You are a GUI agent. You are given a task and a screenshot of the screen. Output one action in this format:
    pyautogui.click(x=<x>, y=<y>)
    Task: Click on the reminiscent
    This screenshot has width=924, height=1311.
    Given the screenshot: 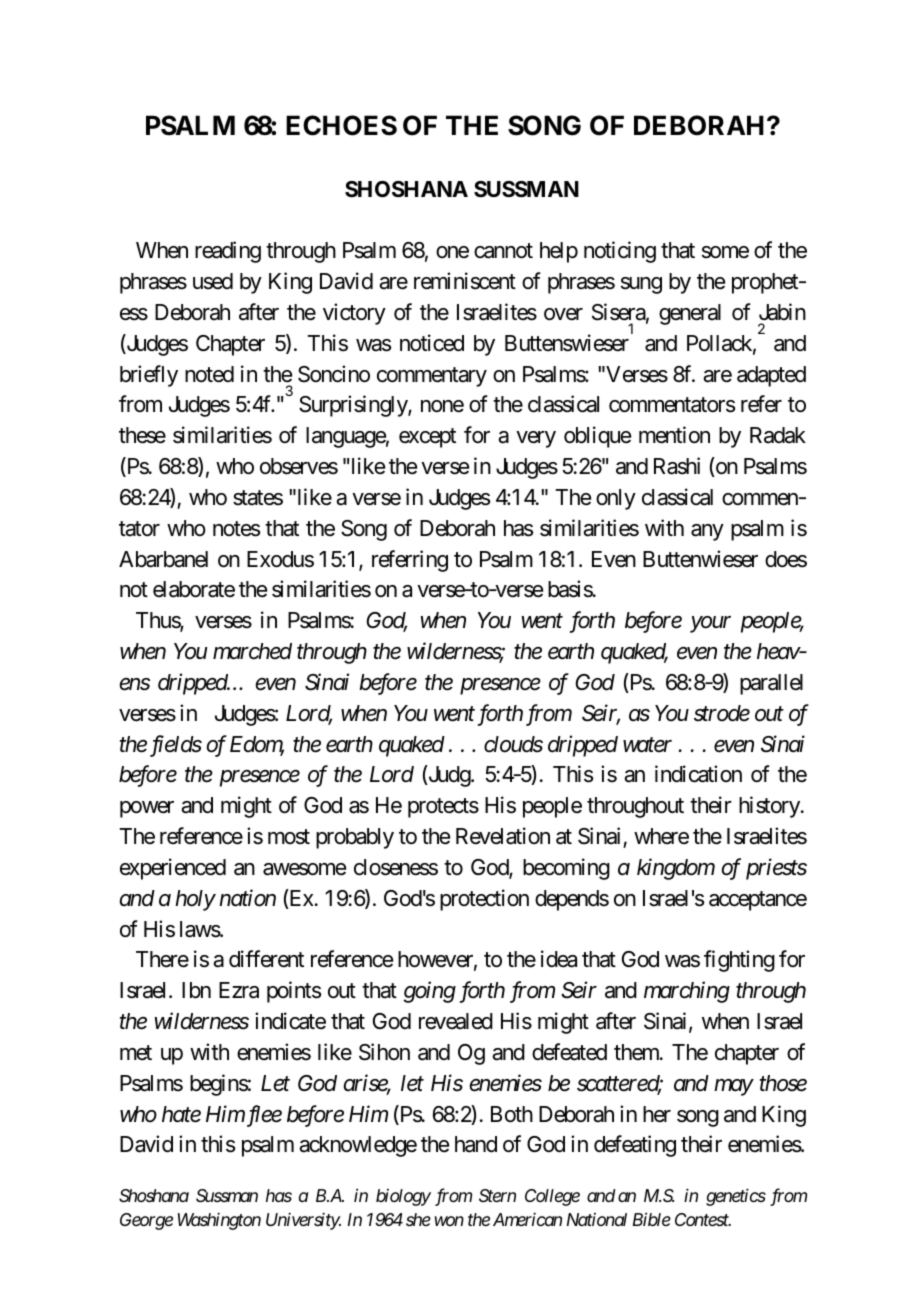 What is the action you would take?
    pyautogui.click(x=465, y=281)
